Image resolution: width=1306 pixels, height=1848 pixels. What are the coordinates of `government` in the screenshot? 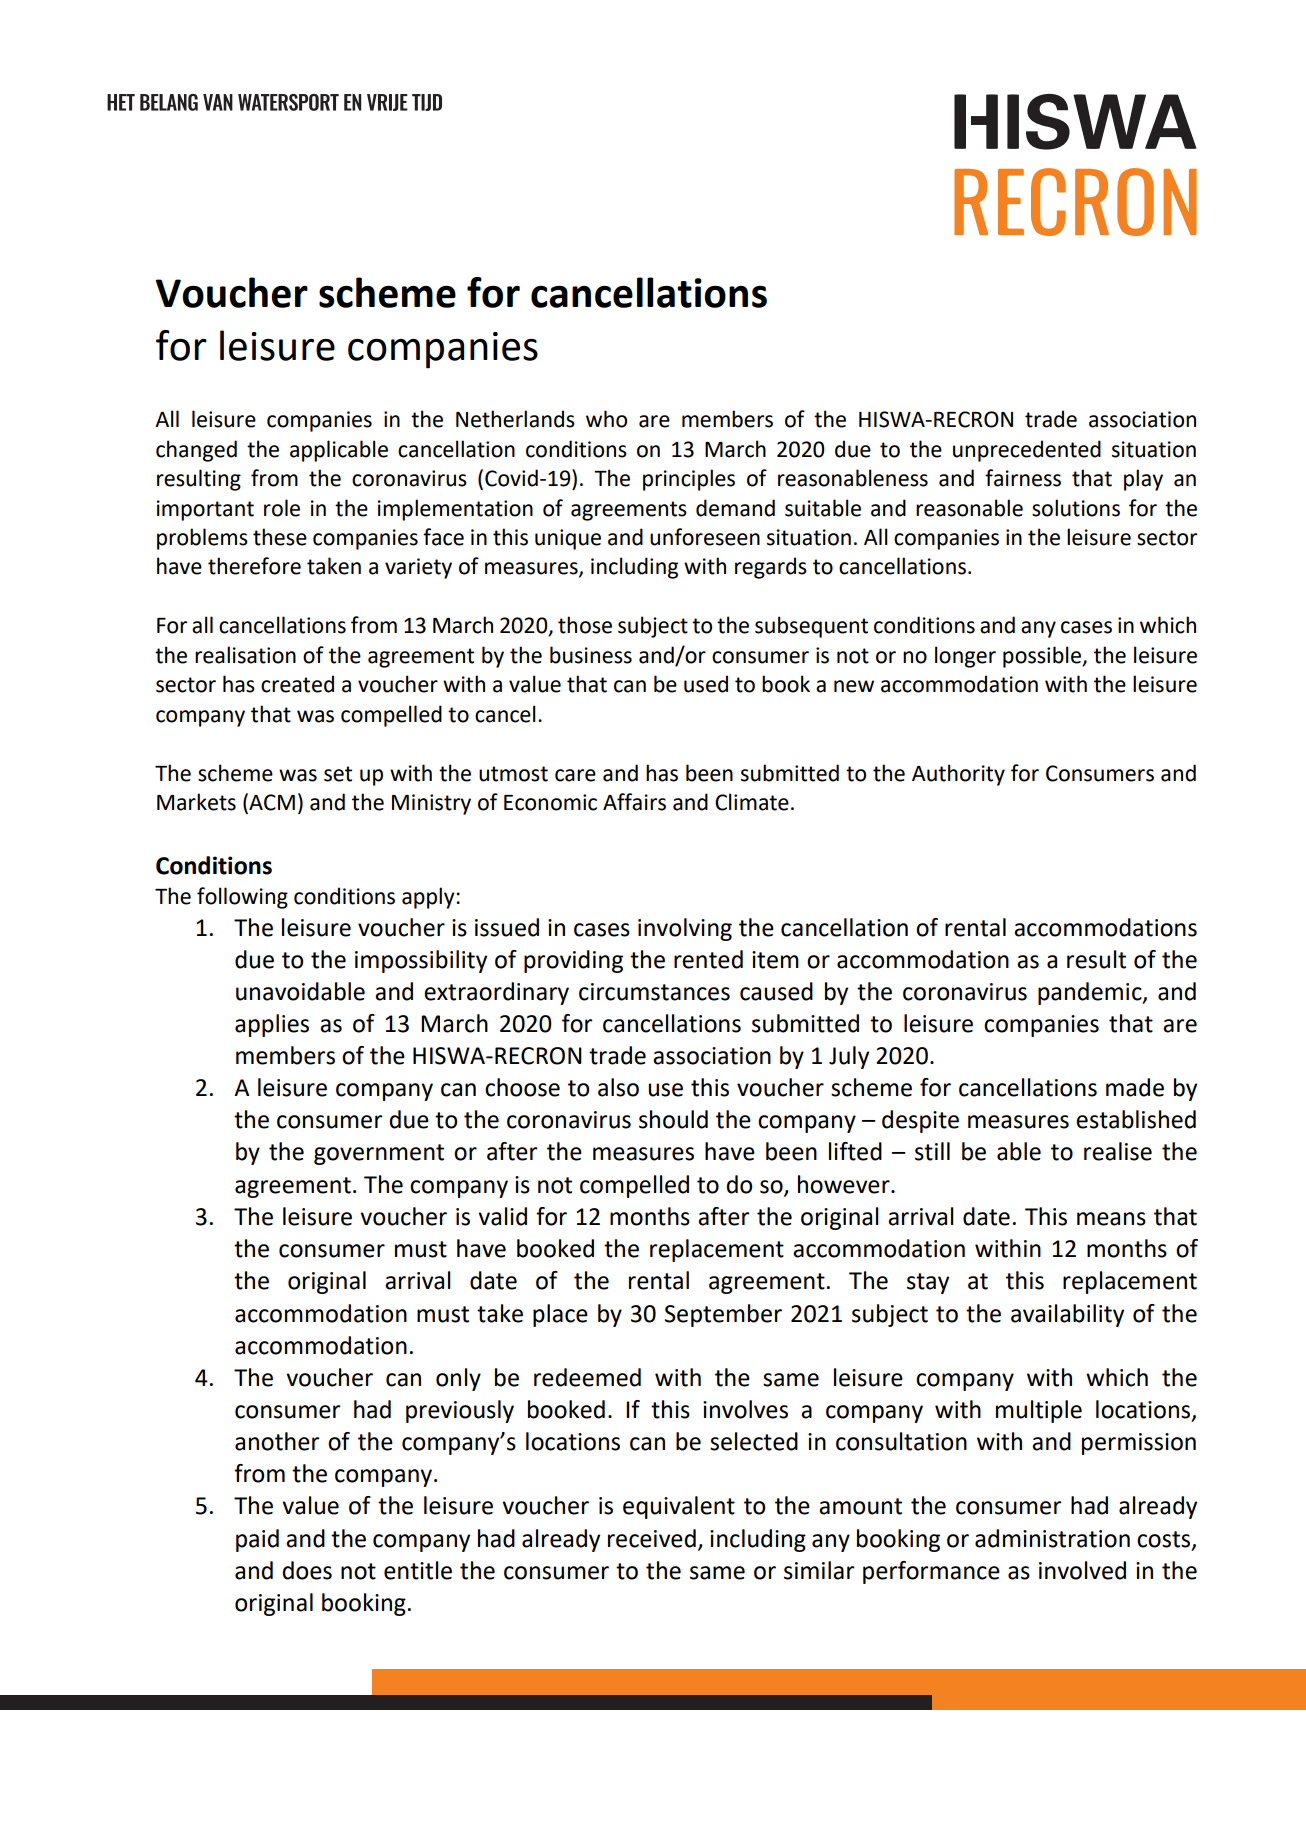 It's located at (379, 1154).
